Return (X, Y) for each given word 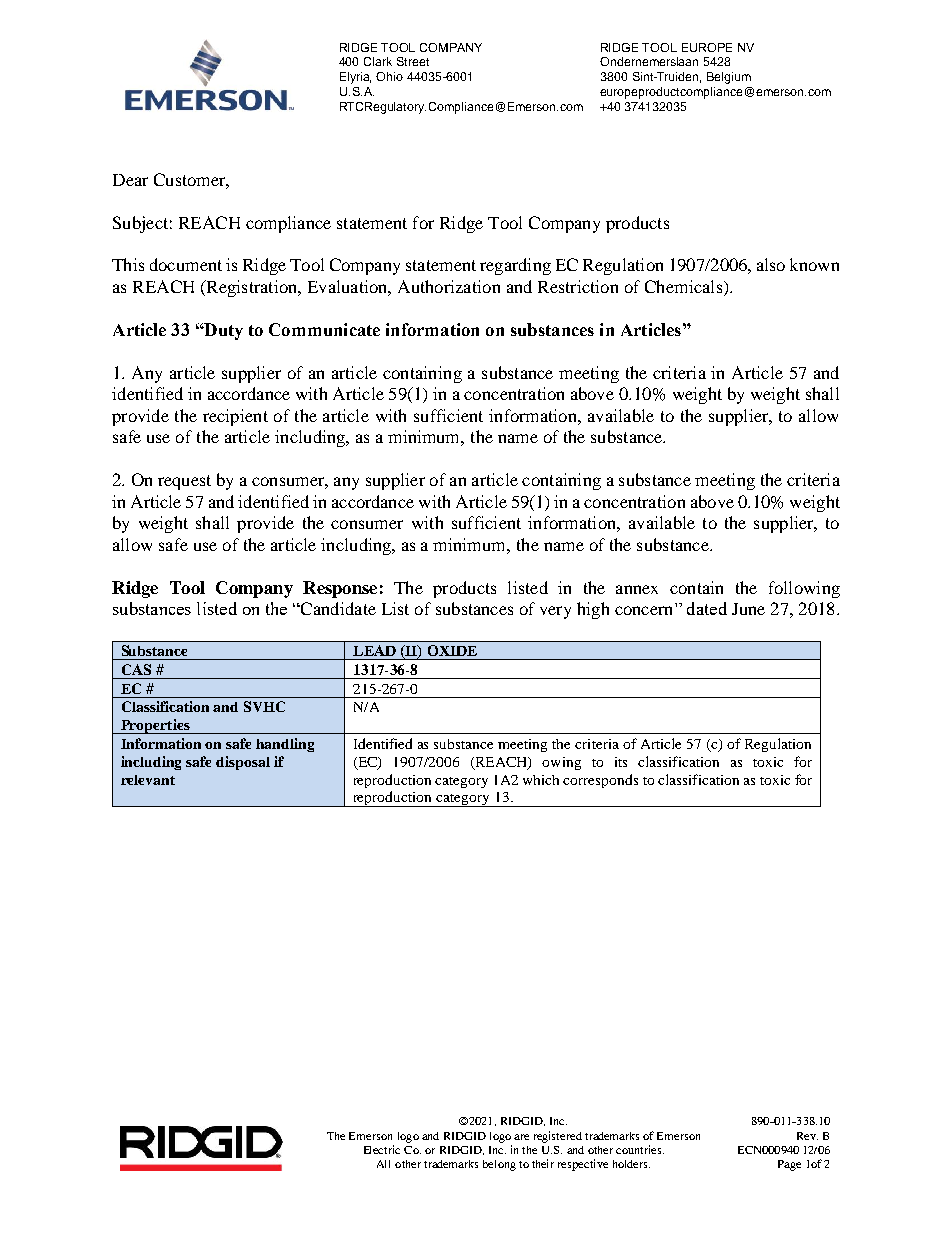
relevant (148, 780)
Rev (807, 1136)
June (748, 609)
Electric (382, 1149)
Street (413, 61)
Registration (252, 288)
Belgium (729, 78)
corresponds (600, 781)
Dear (130, 180)
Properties (155, 726)
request (184, 482)
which (541, 780)
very (555, 612)
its (621, 762)
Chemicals (683, 286)
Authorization (449, 286)
